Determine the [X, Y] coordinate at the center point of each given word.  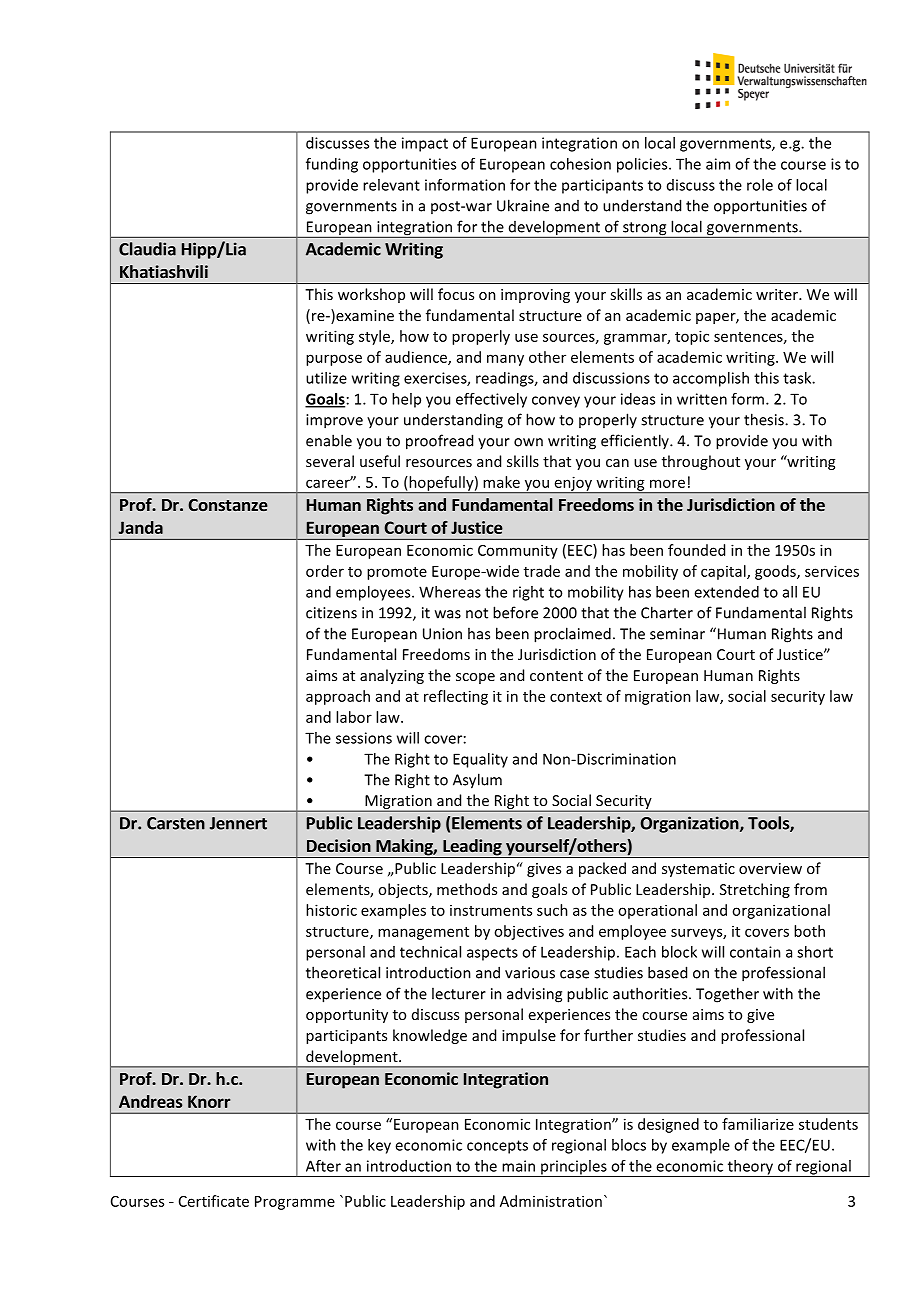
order [325, 571]
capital [724, 572]
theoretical [343, 972]
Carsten [176, 823]
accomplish [711, 379]
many [505, 360]
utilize [326, 378]
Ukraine [523, 205]
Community [518, 551]
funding [332, 165]
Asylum [477, 781]
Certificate [214, 1201]
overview [770, 868]
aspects [492, 954]
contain [755, 952]
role [760, 185]
